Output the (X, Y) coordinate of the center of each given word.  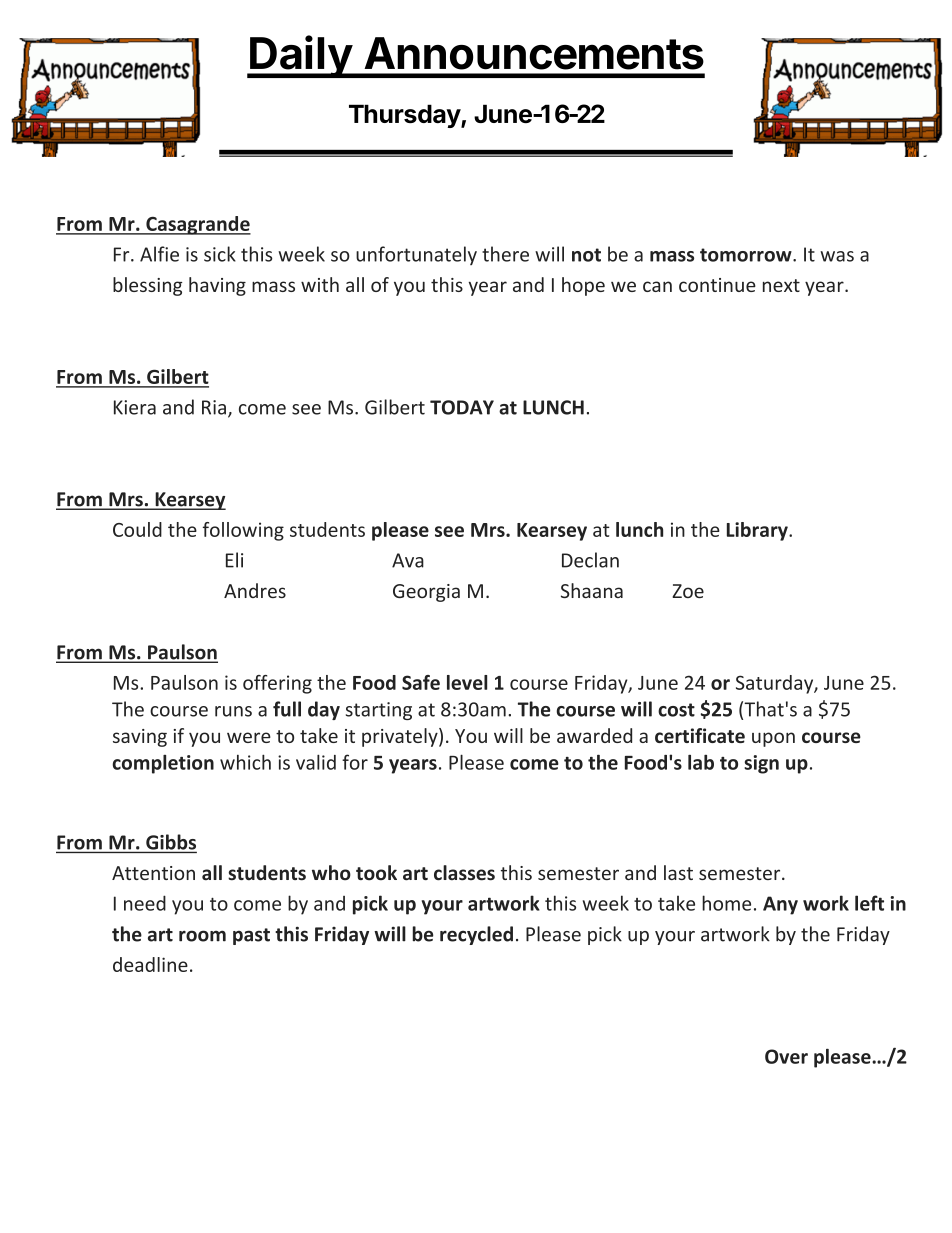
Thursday (405, 116)
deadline (150, 964)
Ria (214, 407)
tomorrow (747, 255)
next (781, 285)
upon (773, 739)
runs (233, 711)
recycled (476, 935)
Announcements (534, 53)
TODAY (462, 407)
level (467, 682)
